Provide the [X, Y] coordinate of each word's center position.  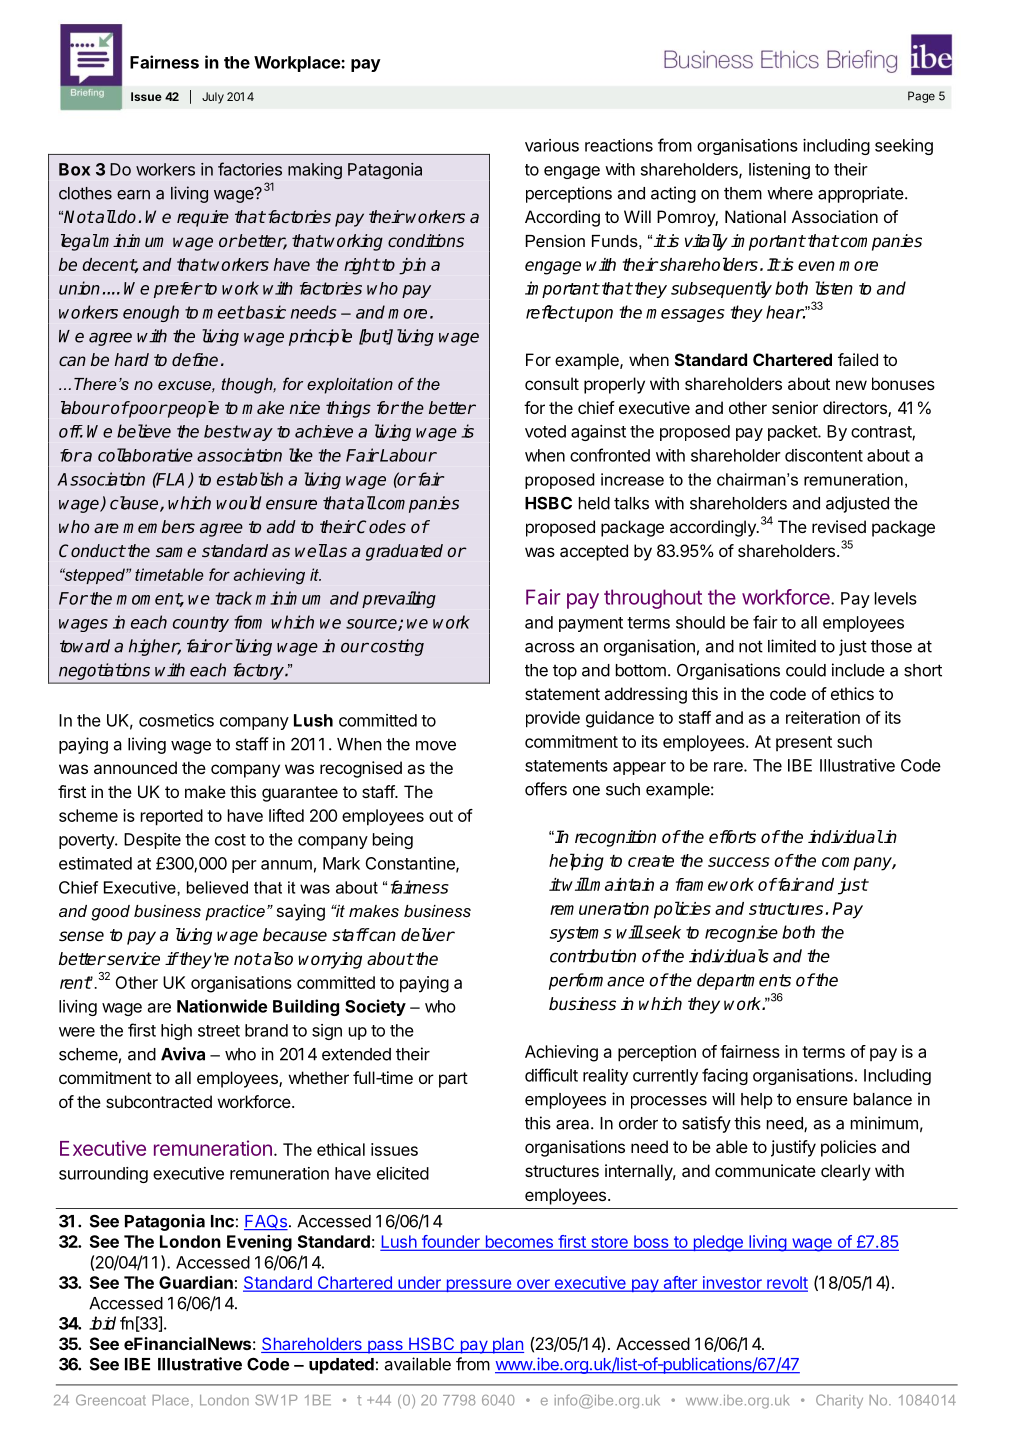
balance [883, 1099]
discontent [824, 455]
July [213, 98]
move [436, 746]
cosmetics [176, 720]
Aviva [183, 1054]
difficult [551, 1075]
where [790, 193]
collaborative [145, 455]
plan [507, 1345]
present [804, 743]
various [552, 145]
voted [545, 431]
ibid [102, 1323]
